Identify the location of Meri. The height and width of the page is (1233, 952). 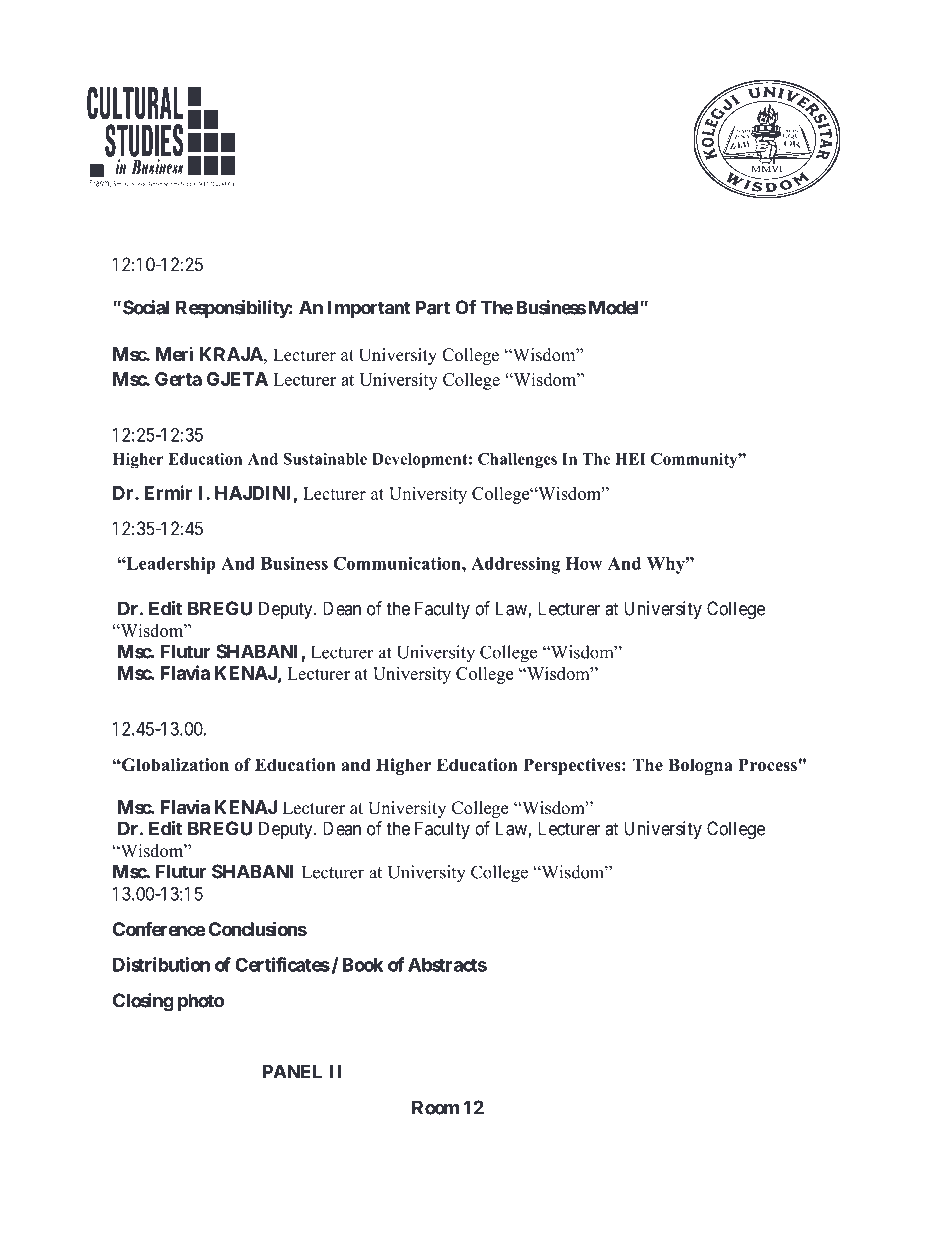
(174, 354).
